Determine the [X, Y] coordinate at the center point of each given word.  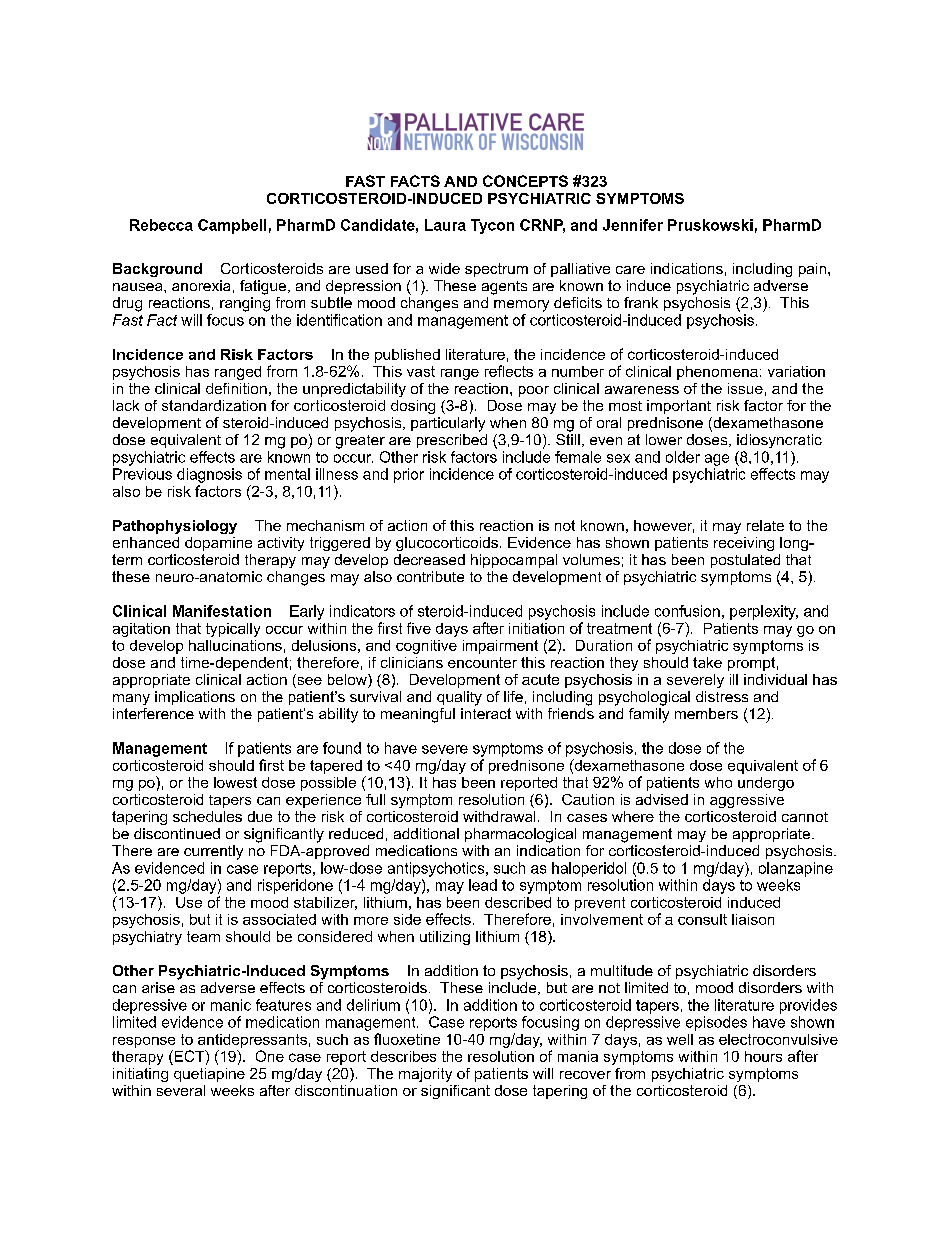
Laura [445, 225]
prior [409, 475]
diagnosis [209, 475]
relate [765, 525]
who [718, 782]
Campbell [232, 226]
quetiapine [209, 1075]
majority [425, 1075]
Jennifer [633, 225]
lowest [235, 782]
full [375, 799]
